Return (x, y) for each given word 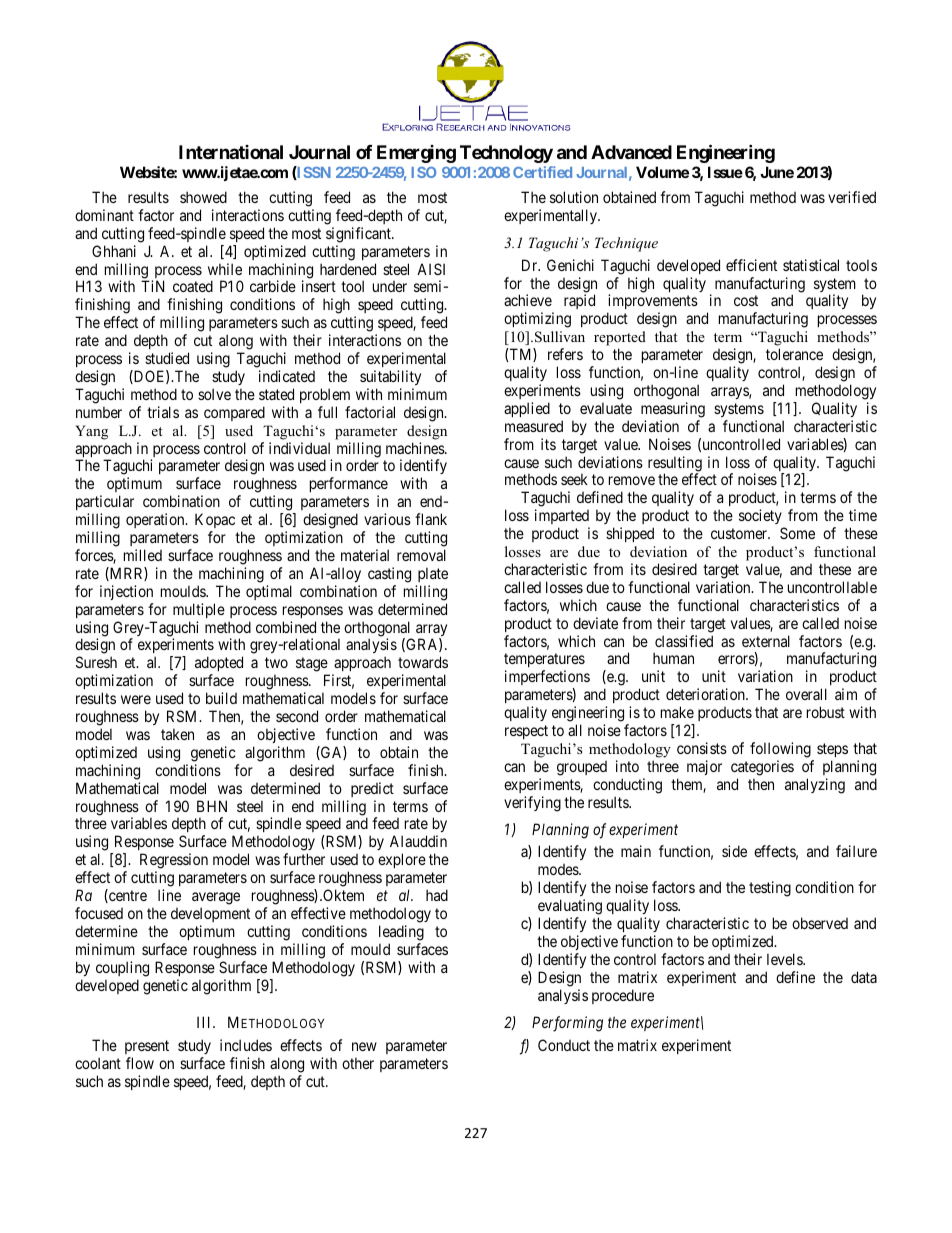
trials (163, 412)
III (205, 1022)
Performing (567, 1024)
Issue (725, 172)
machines (416, 448)
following (780, 750)
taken (177, 734)
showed (203, 197)
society (761, 518)
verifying (532, 804)
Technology (506, 154)
